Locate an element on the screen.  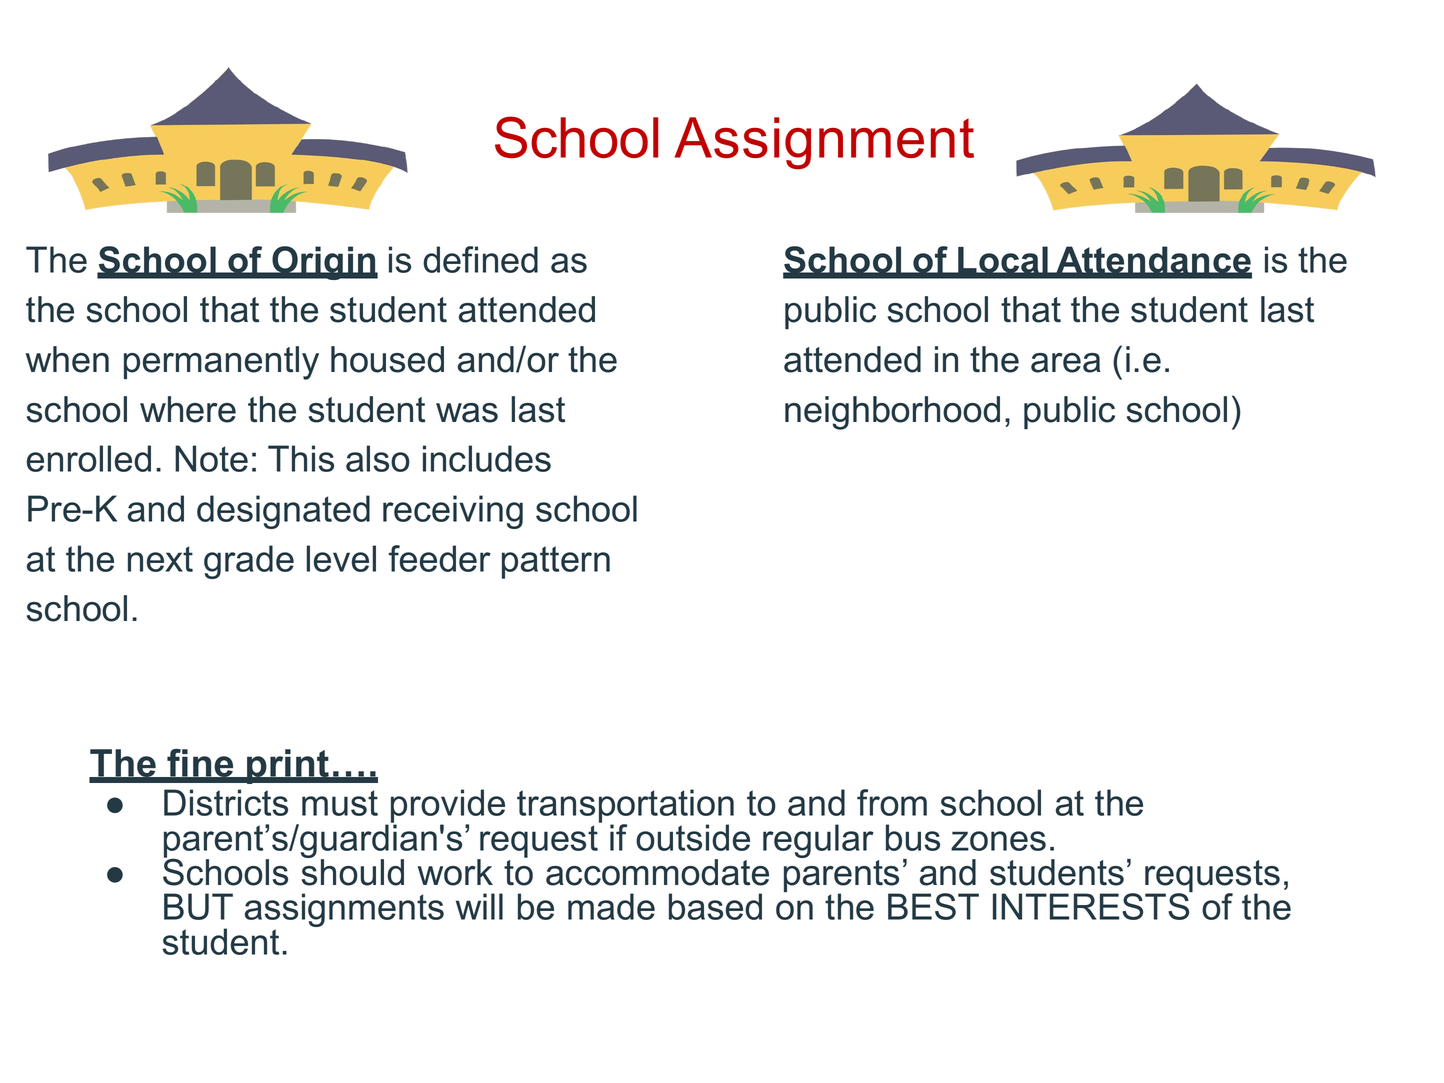
permanently is located at coordinates (221, 363).
